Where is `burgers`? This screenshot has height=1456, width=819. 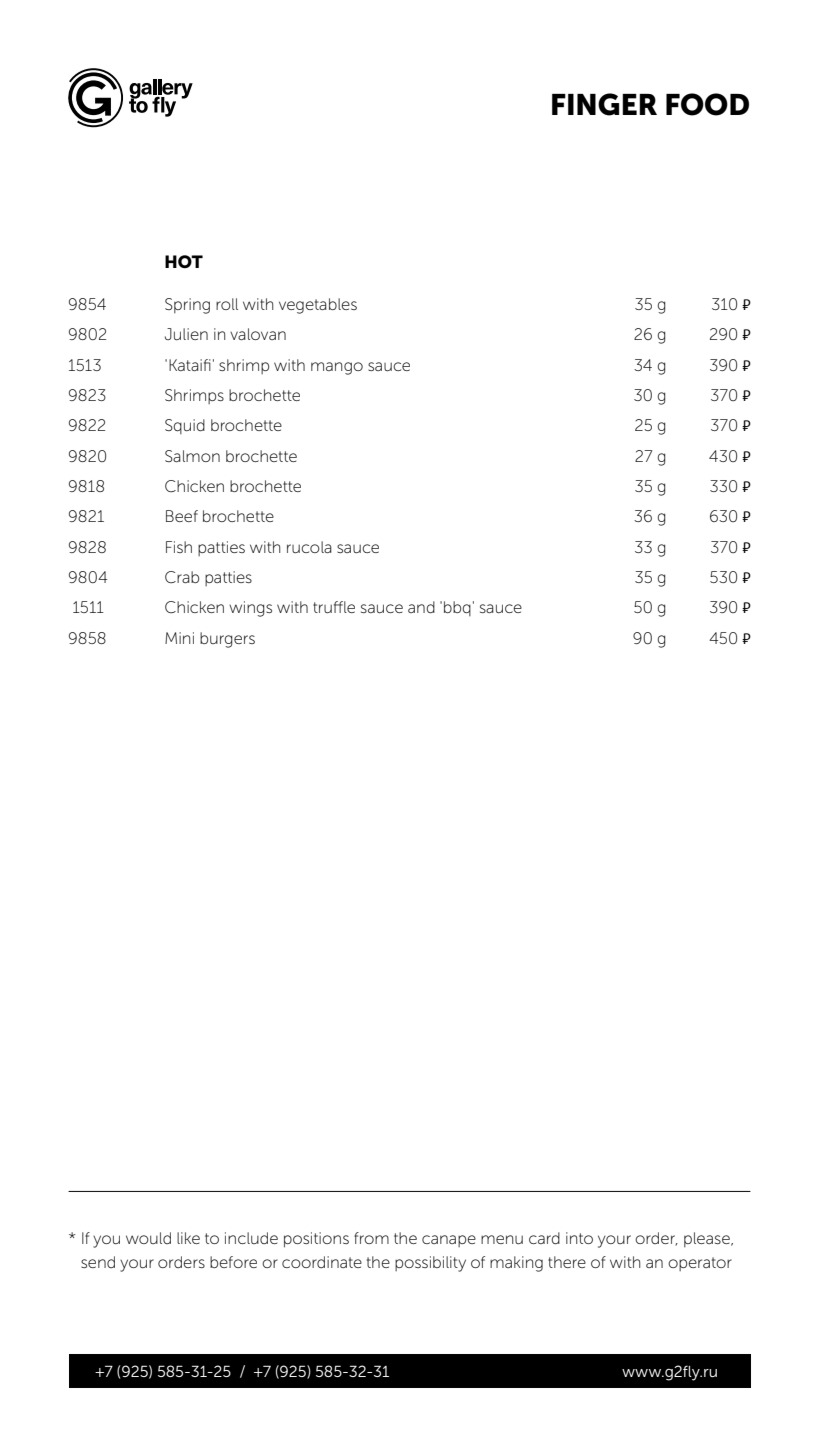 burgers is located at coordinates (227, 640).
